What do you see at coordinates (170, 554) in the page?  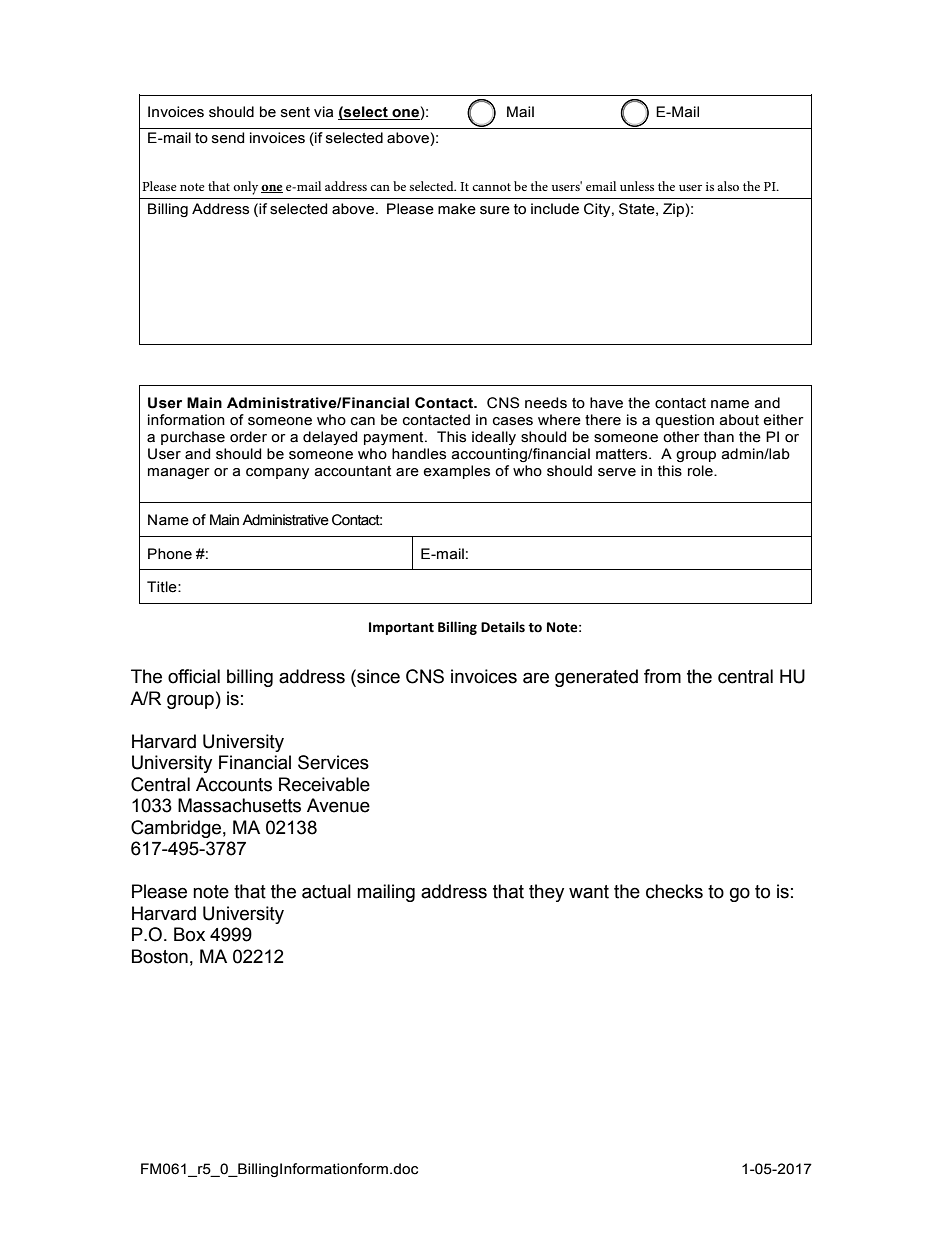 I see `Phone` at bounding box center [170, 554].
